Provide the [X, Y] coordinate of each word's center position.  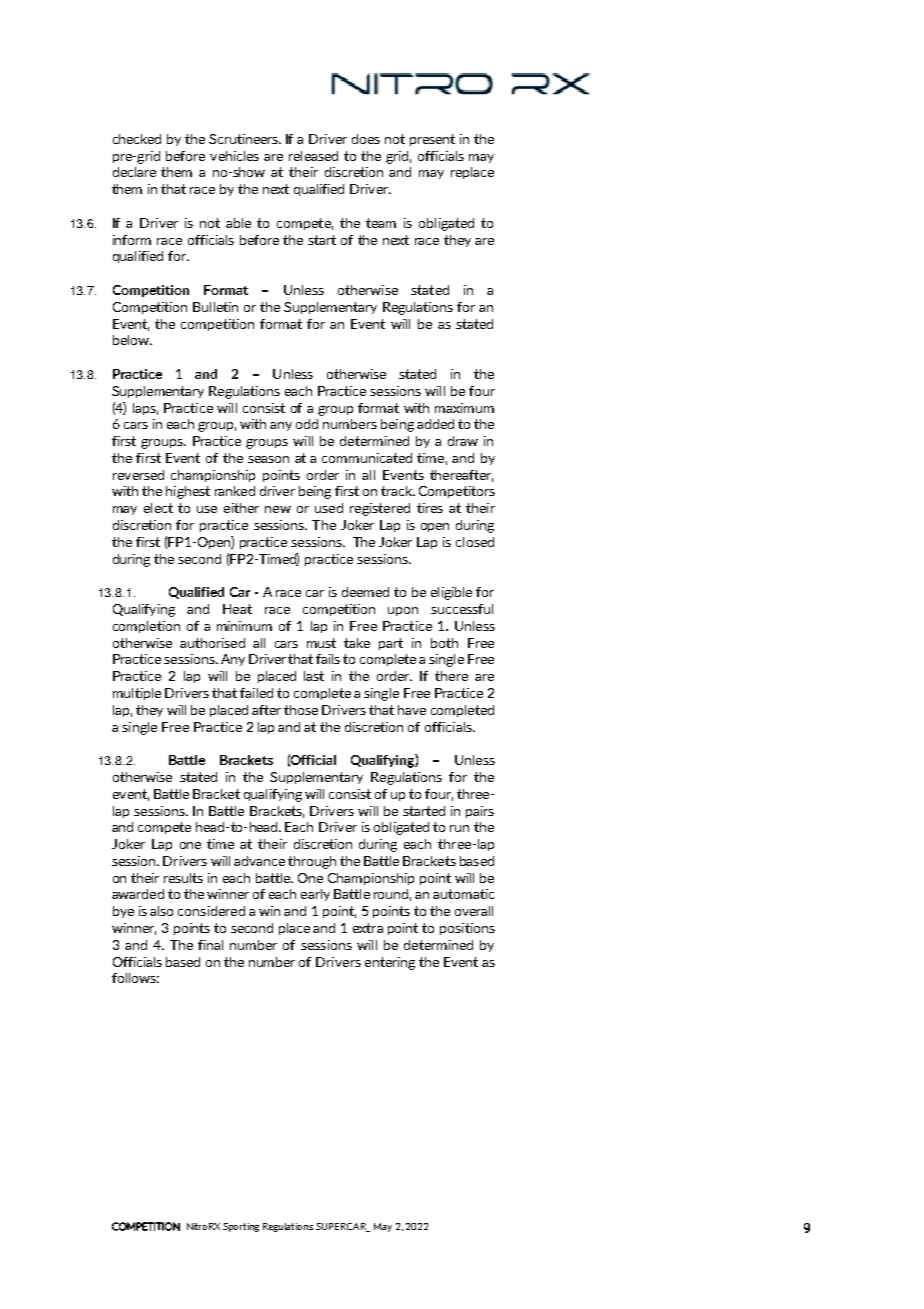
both [444, 643]
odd [307, 424]
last [314, 676]
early [315, 895]
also [161, 911]
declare [134, 172]
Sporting [241, 1227]
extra [368, 928]
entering [390, 963]
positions [467, 929]
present [432, 140]
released [313, 156]
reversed [138, 475]
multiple [137, 694]
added [435, 424]
